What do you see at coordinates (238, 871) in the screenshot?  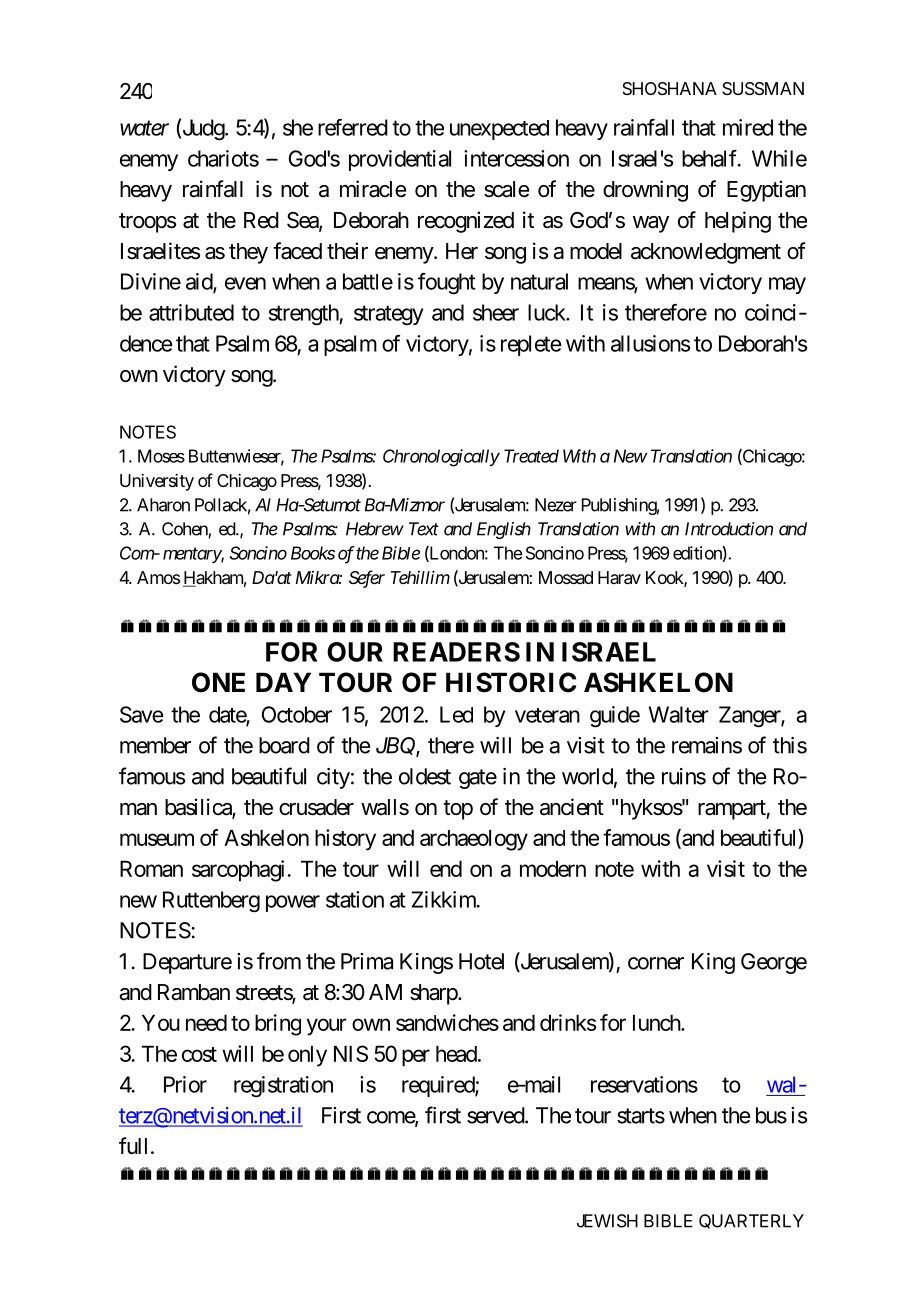 I see `sarcophagi` at bounding box center [238, 871].
